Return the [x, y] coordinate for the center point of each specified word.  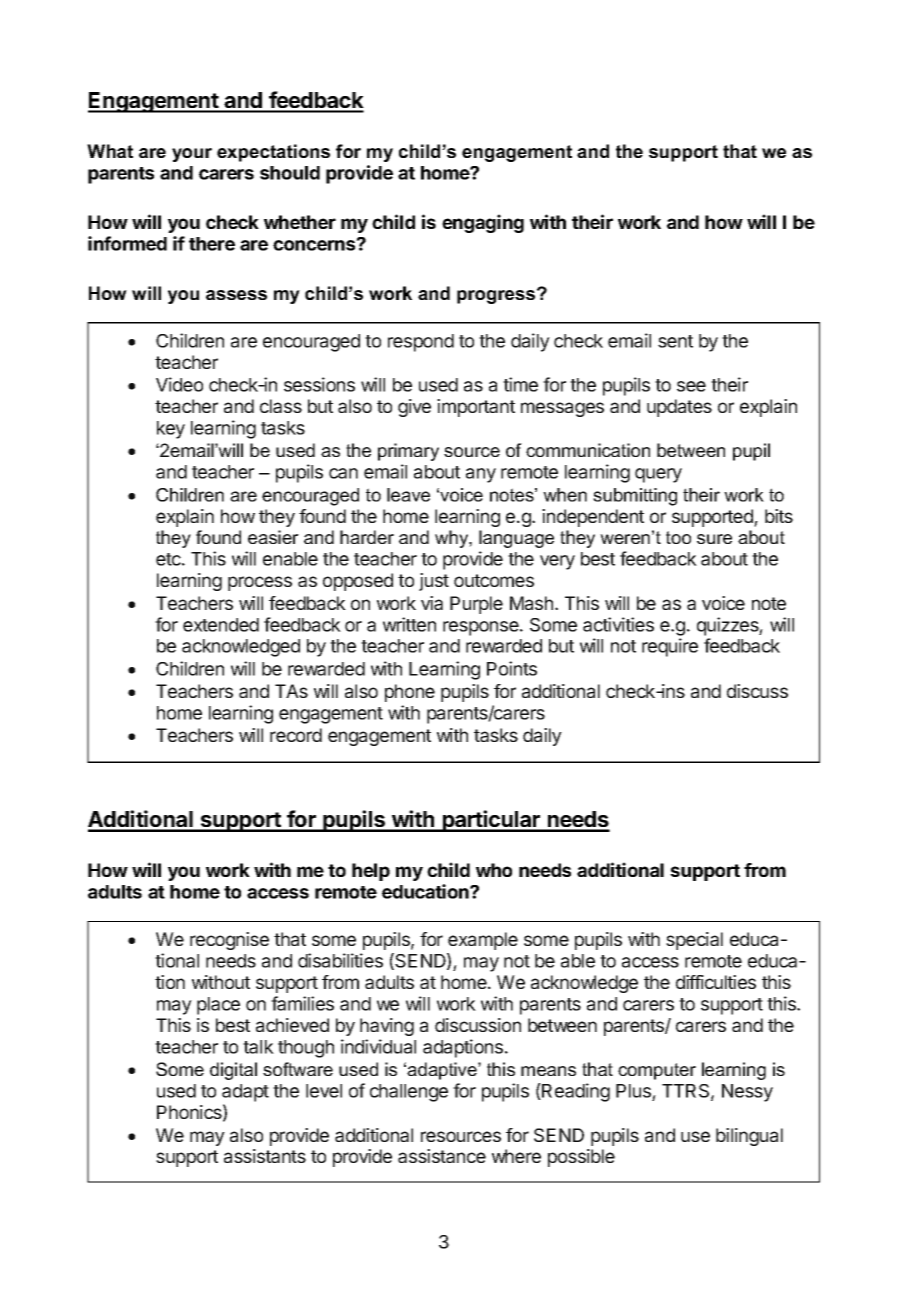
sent [675, 341]
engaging [483, 223]
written [409, 624]
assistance [442, 1156]
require [670, 647]
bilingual [749, 1137]
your [192, 155]
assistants [265, 1156]
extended [221, 625]
